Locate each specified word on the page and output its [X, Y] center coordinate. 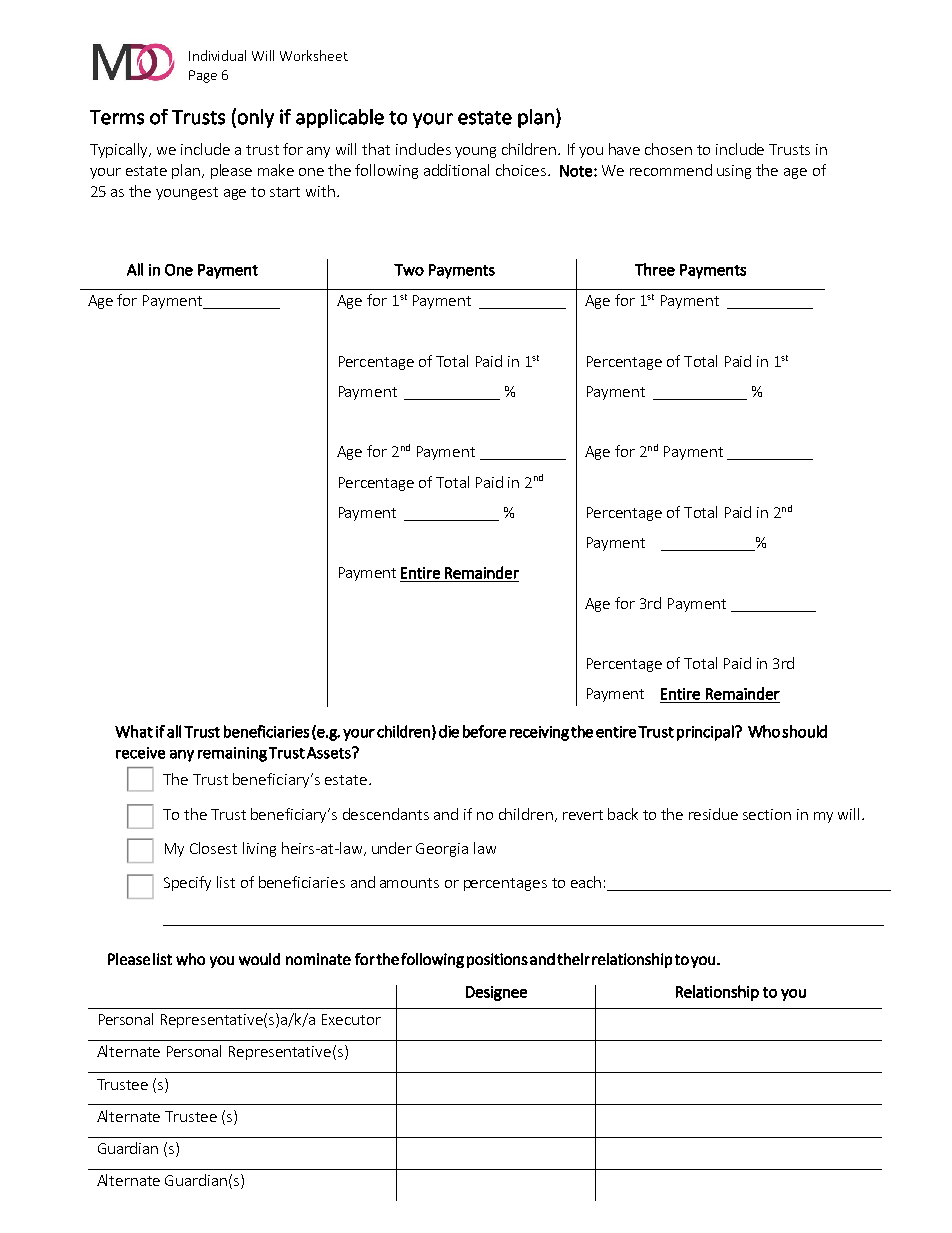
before [484, 731]
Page [203, 76]
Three [655, 269]
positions [497, 960]
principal [705, 733]
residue [713, 814]
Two [409, 270]
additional [456, 170]
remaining [232, 754]
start [285, 192]
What [134, 731]
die [449, 731]
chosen [668, 149]
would [259, 959]
